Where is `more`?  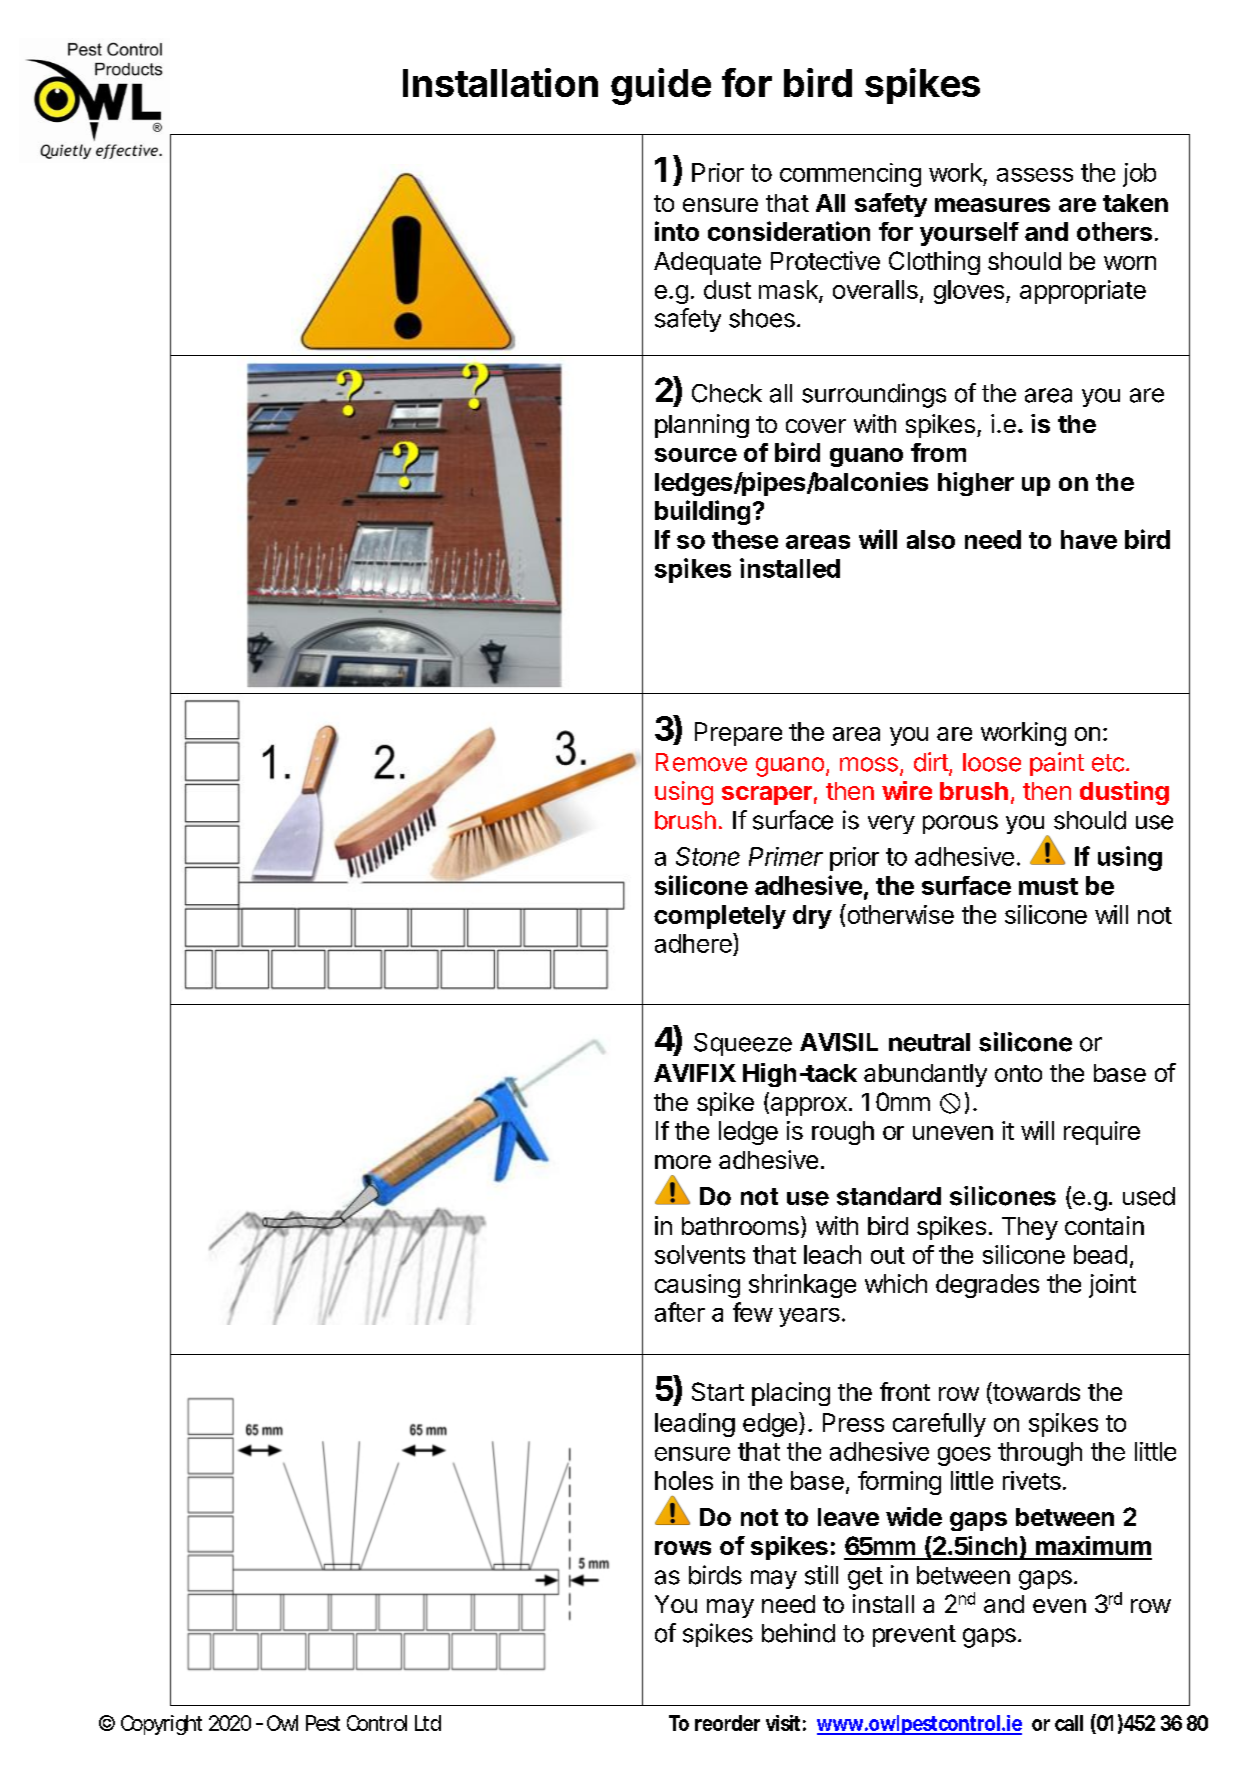 more is located at coordinates (683, 1162).
